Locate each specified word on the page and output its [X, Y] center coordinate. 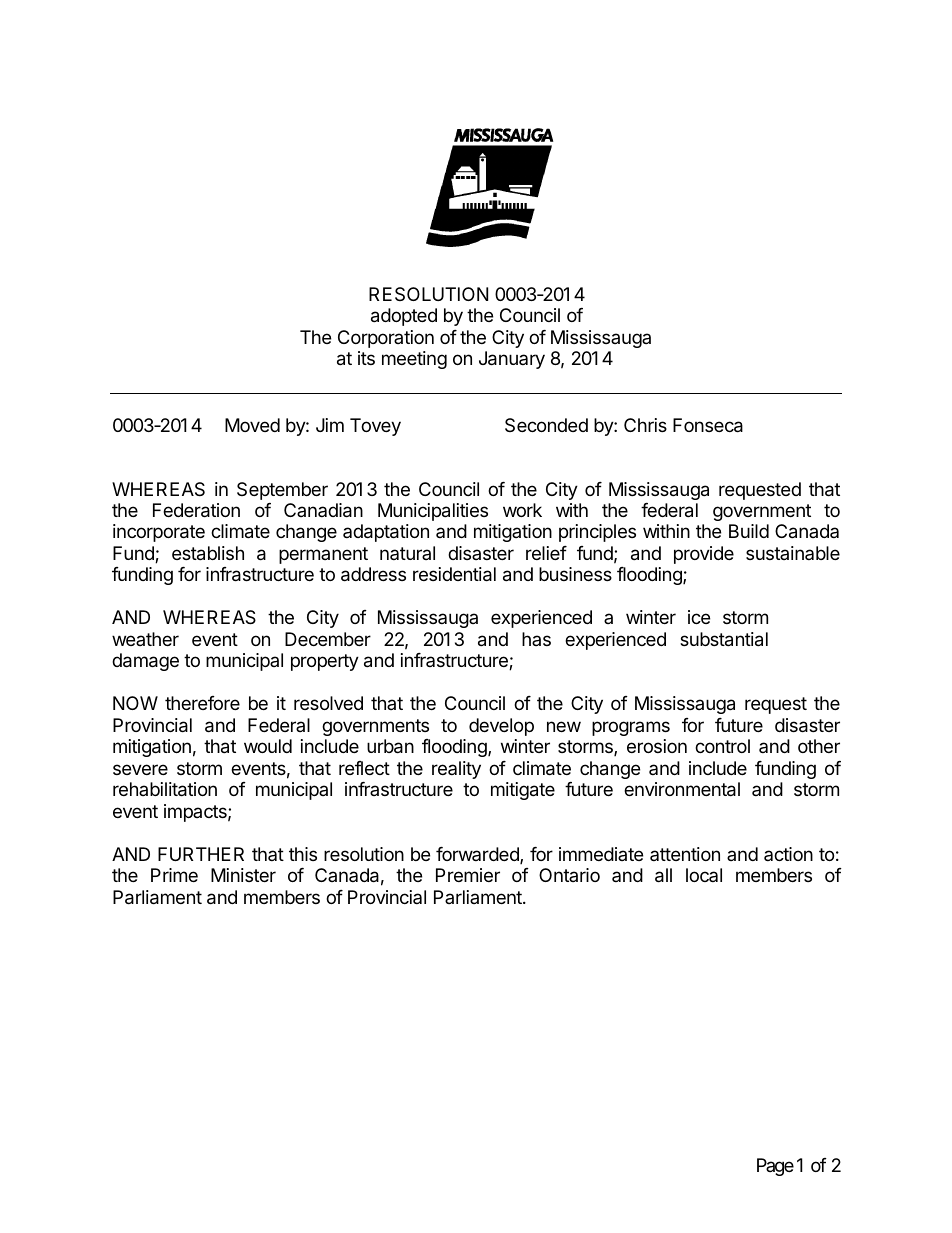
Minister [243, 875]
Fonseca [708, 425]
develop [501, 727]
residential [454, 574]
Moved [252, 425]
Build [749, 531]
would [268, 746]
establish [208, 553]
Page [775, 1167]
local [704, 875]
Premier [468, 875]
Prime [174, 875]
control [722, 746]
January [512, 360]
